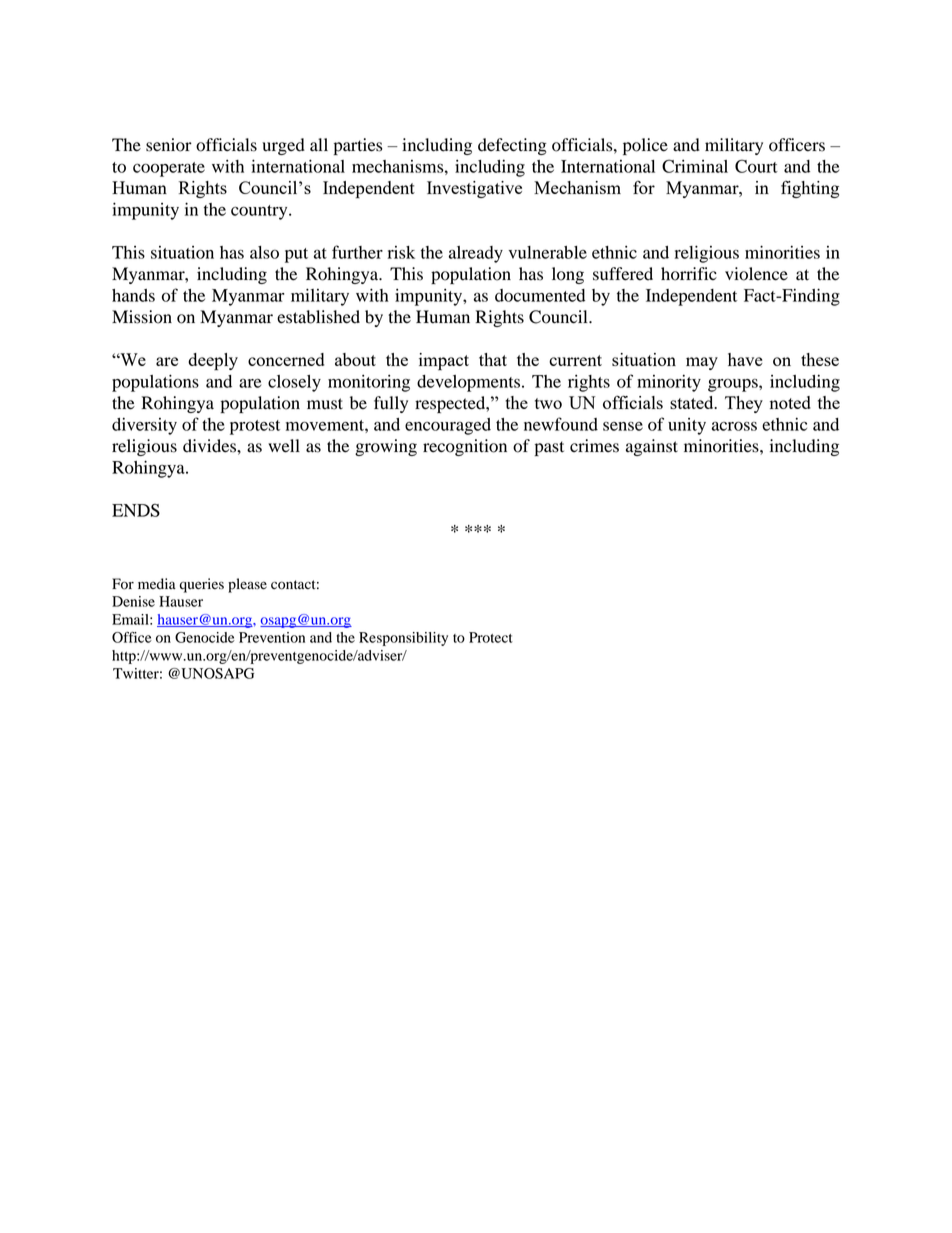  What do you see at coordinates (512, 146) in the screenshot?
I see `defecting` at bounding box center [512, 146].
